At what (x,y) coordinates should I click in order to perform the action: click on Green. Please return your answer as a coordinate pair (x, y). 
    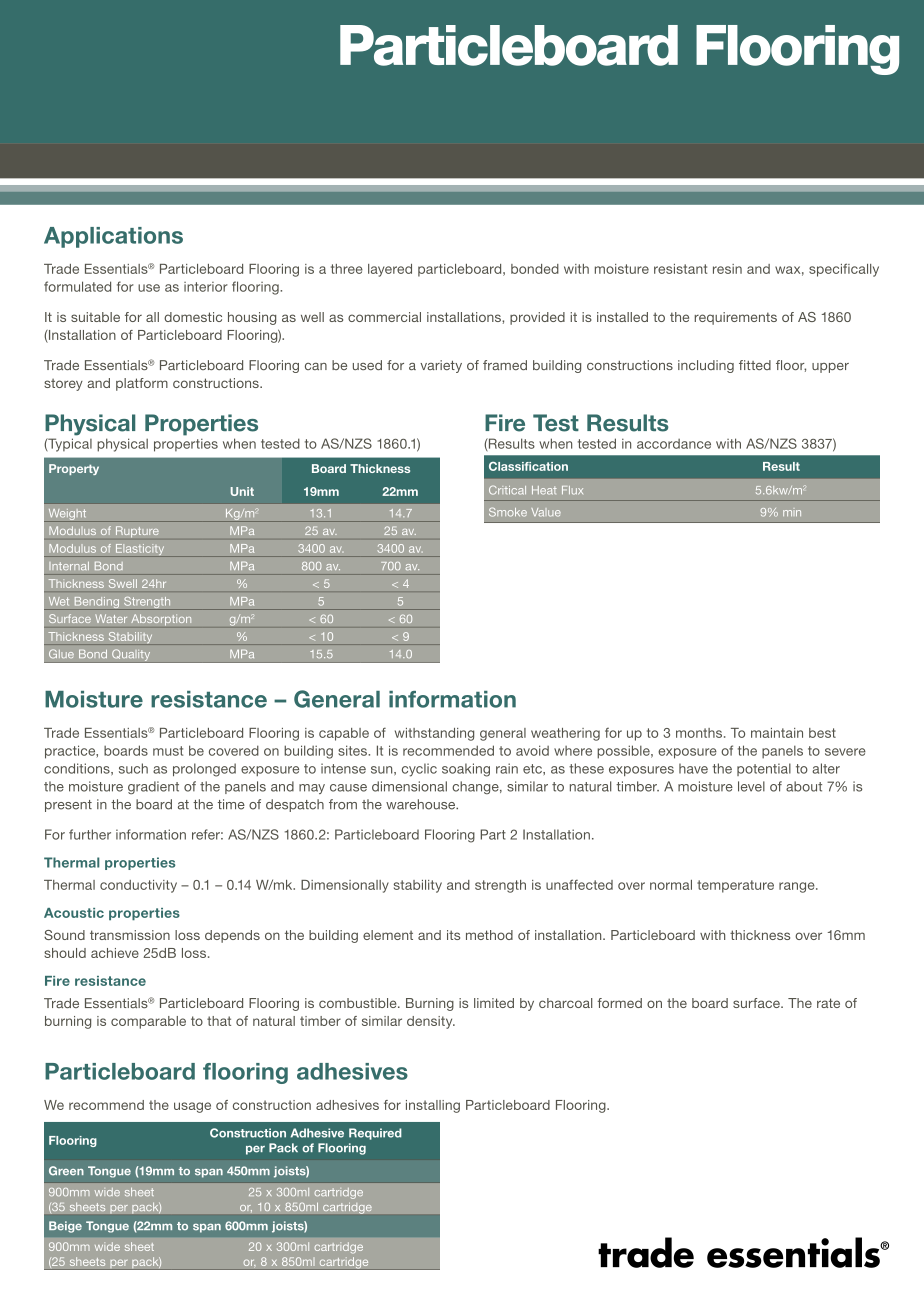
    Looking at the image, I should click on (66, 1171).
